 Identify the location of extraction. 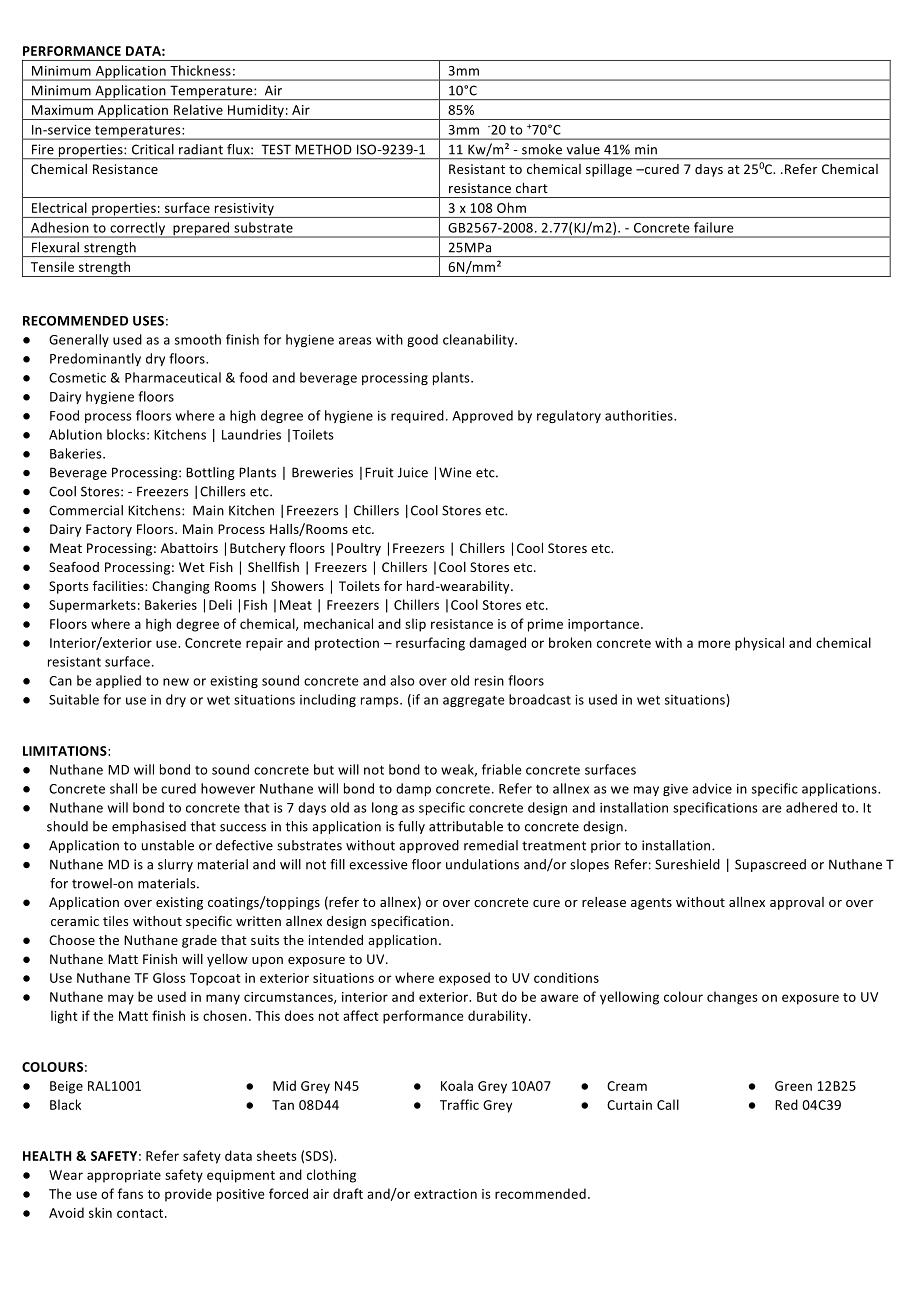
(445, 1194).
